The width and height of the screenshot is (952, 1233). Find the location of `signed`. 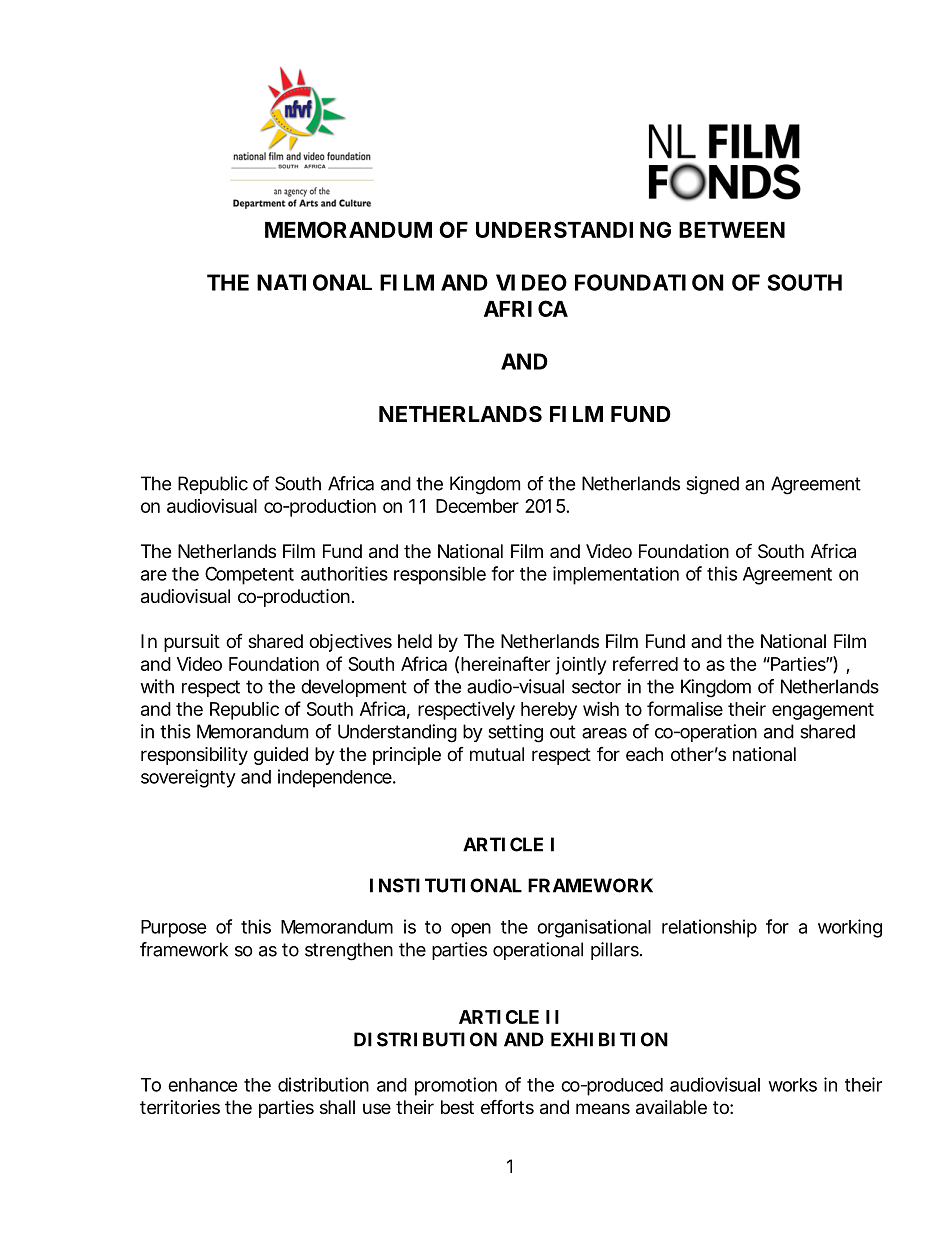

signed is located at coordinates (712, 485).
